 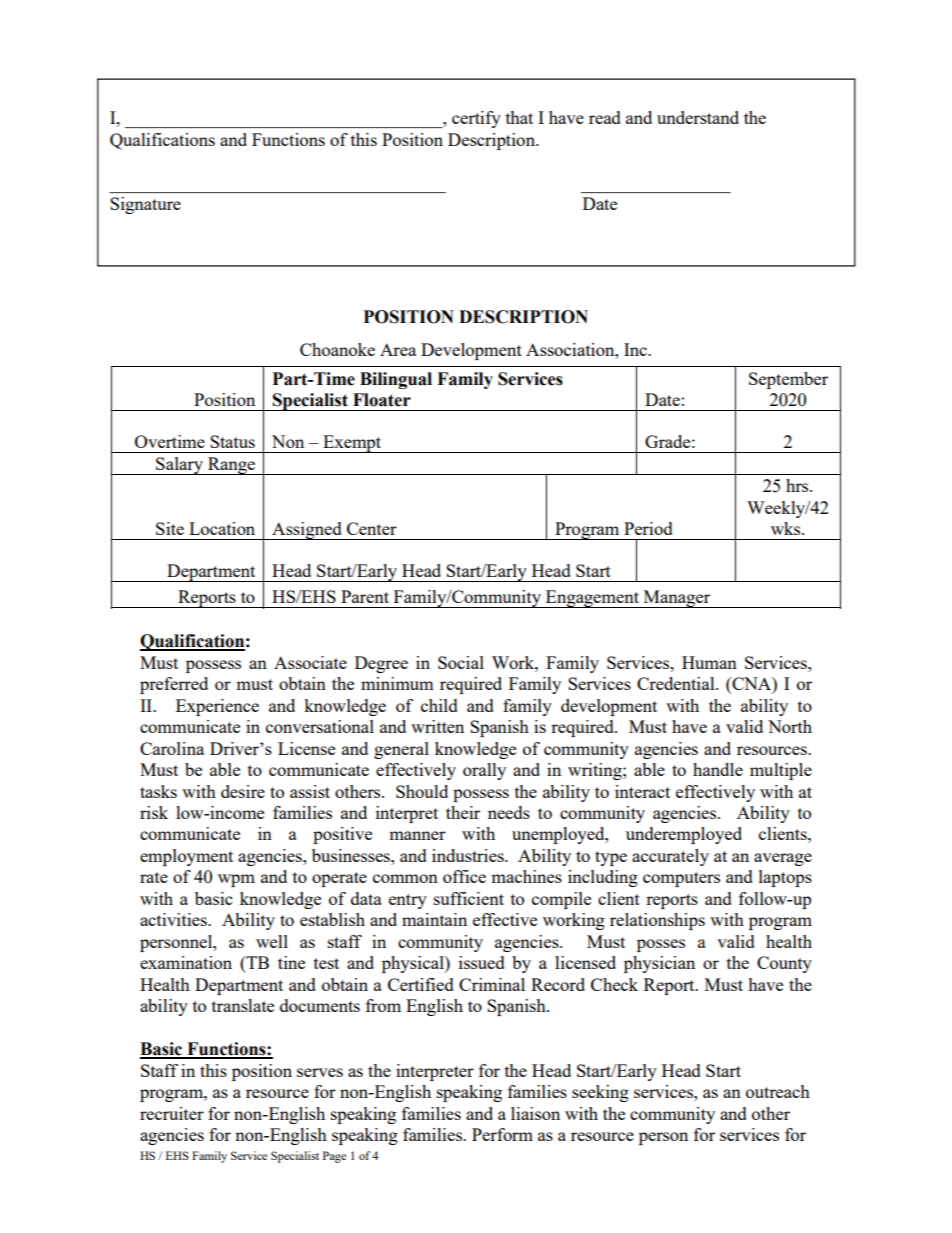 What do you see at coordinates (709, 662) in the image?
I see `Human` at bounding box center [709, 662].
